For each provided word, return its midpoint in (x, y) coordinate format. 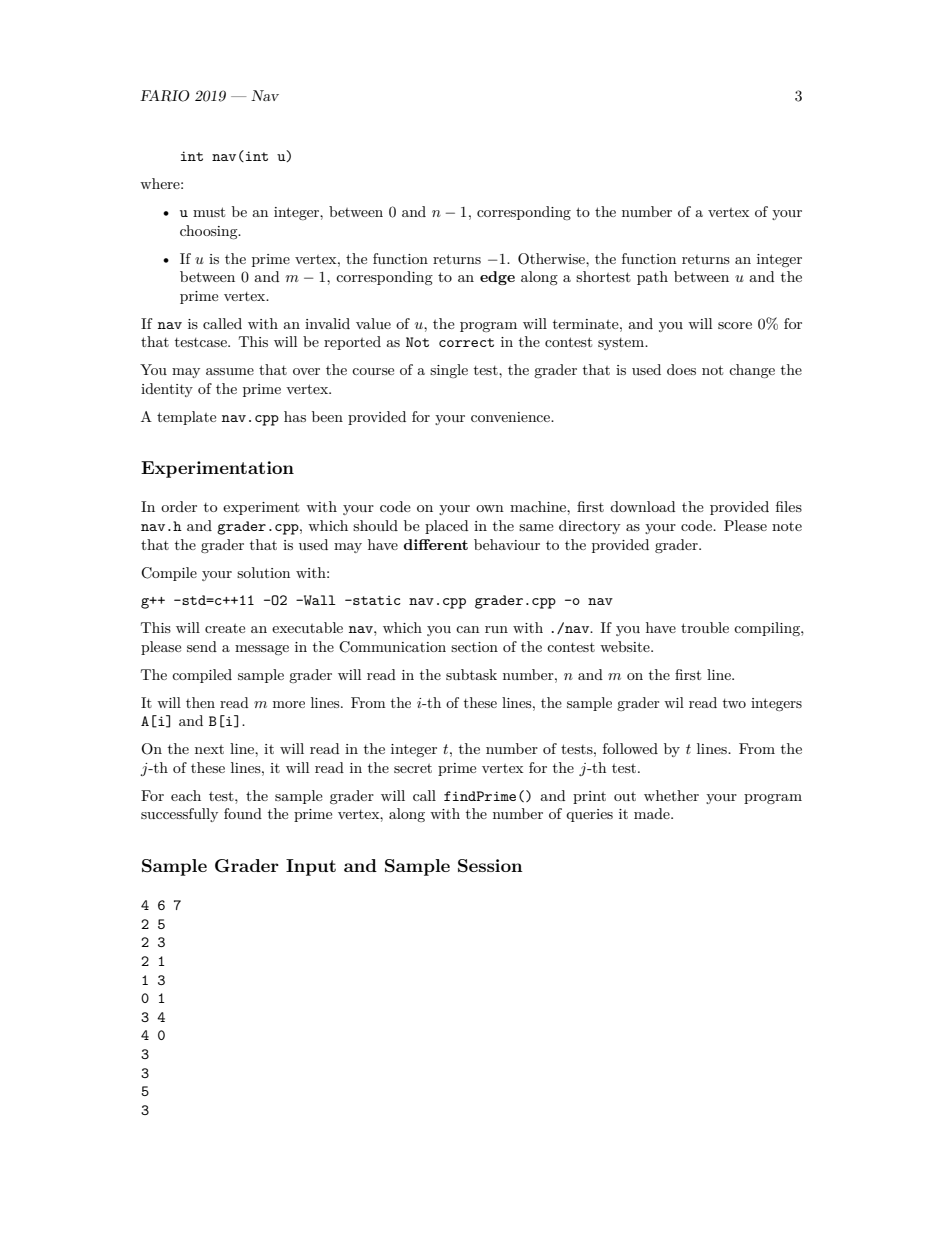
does (681, 369)
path (652, 278)
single (449, 371)
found (243, 813)
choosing (210, 232)
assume (230, 371)
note (787, 526)
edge (497, 278)
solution (263, 572)
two (734, 703)
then (200, 702)
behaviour (507, 544)
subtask (471, 674)
